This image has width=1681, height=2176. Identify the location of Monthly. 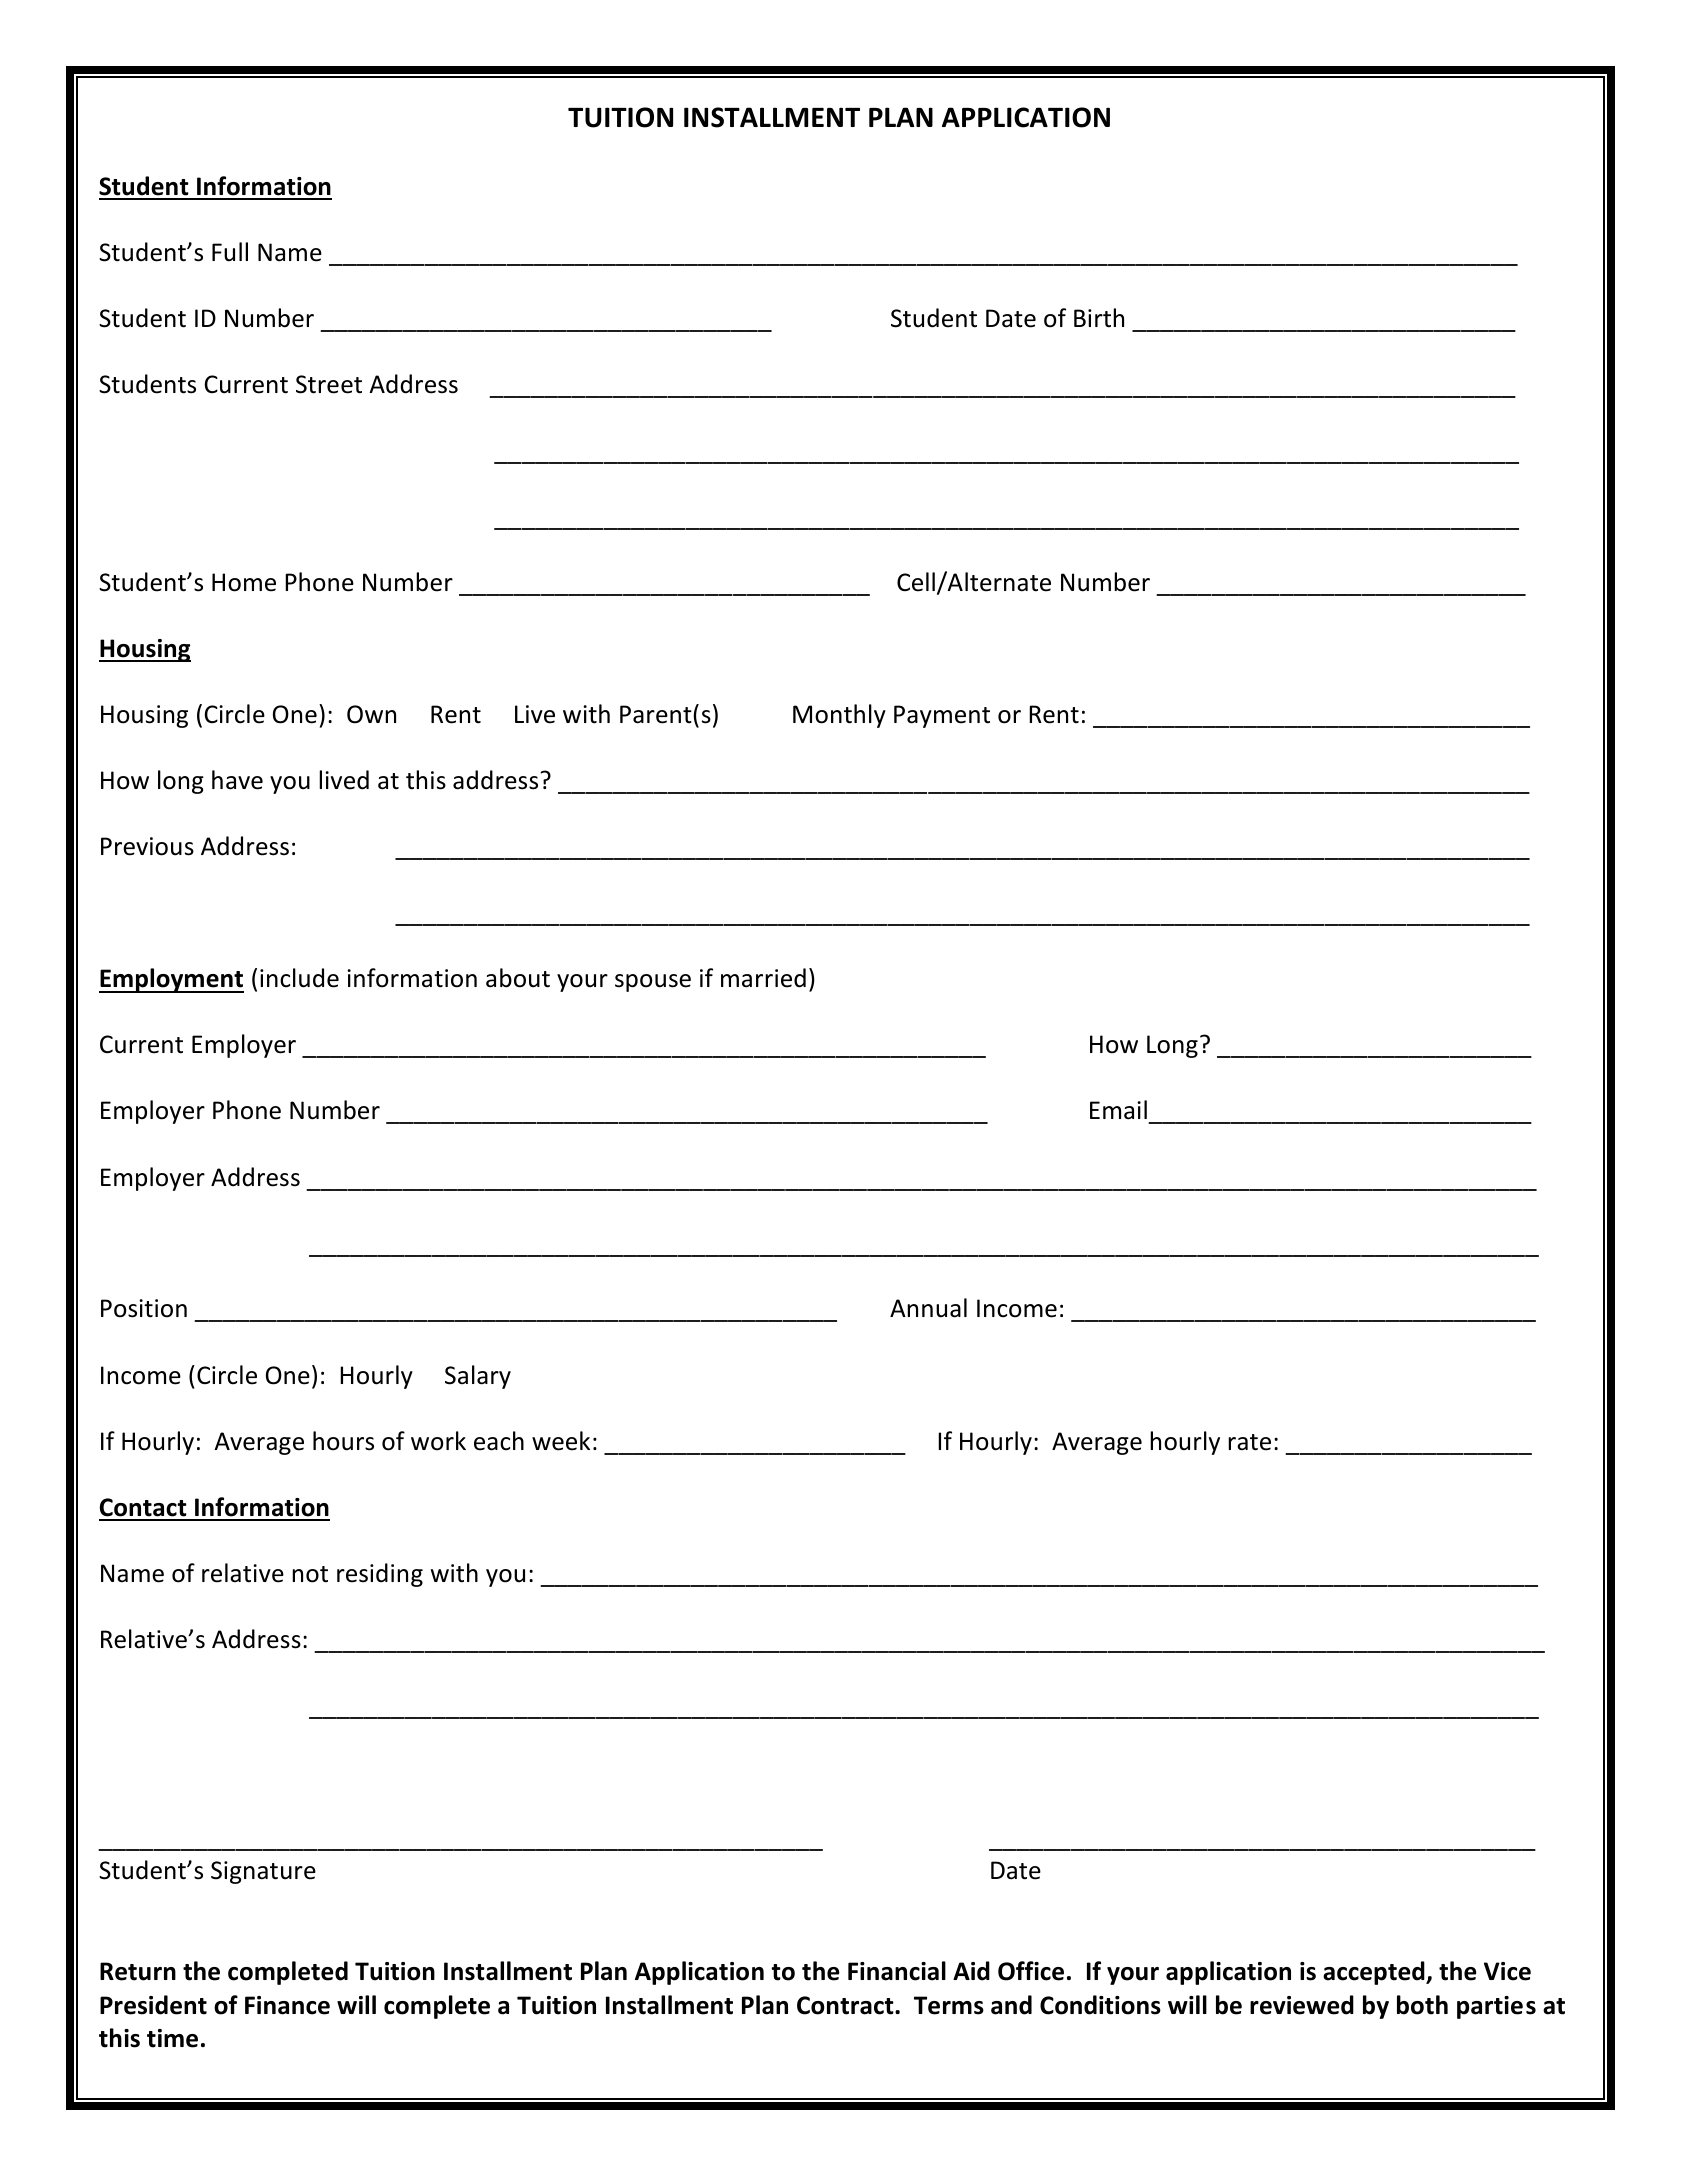
(839, 716).
